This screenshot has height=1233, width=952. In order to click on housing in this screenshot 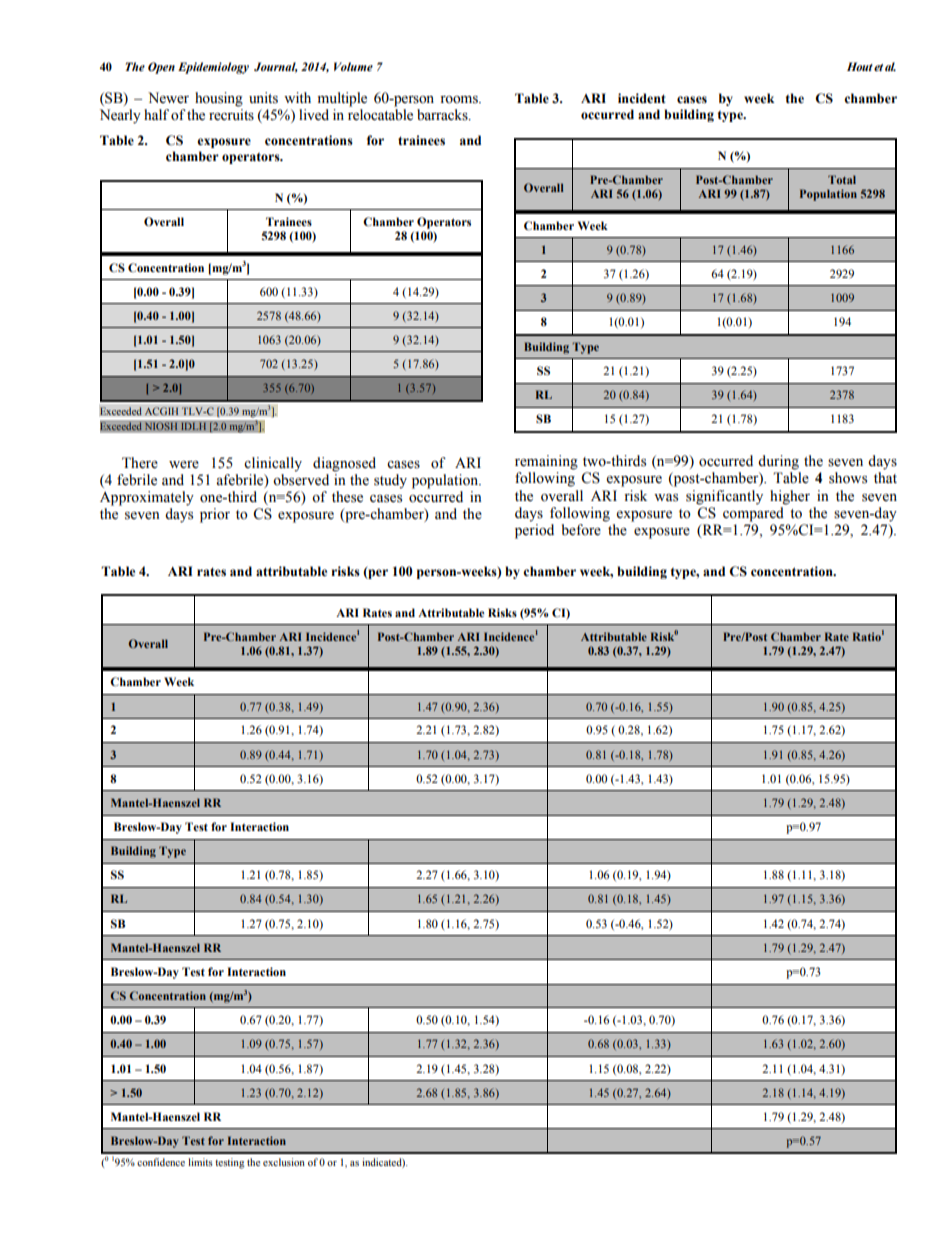, I will do `click(219, 99)`.
